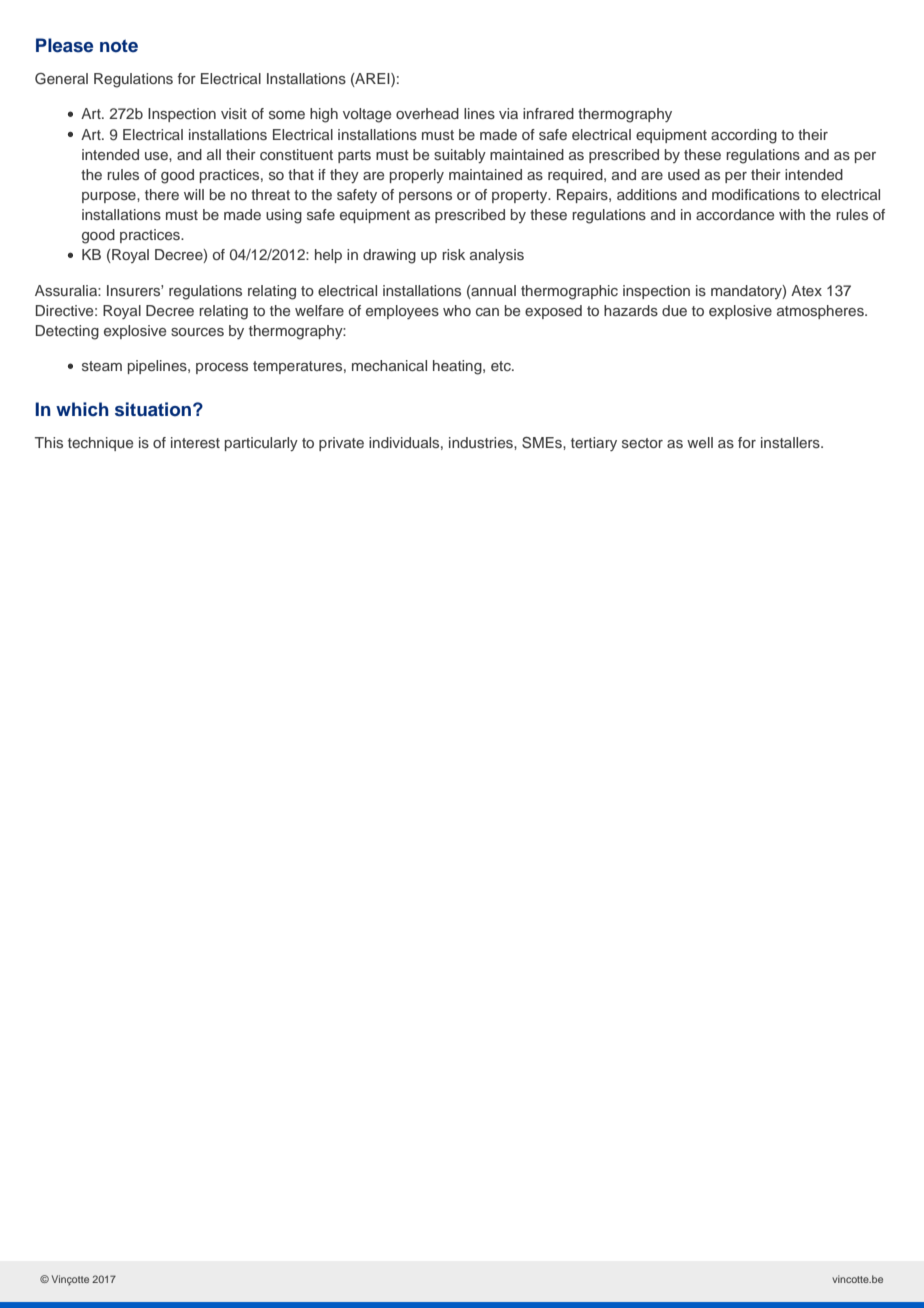  Describe the element at coordinates (674, 310) in the screenshot. I see `due` at that location.
